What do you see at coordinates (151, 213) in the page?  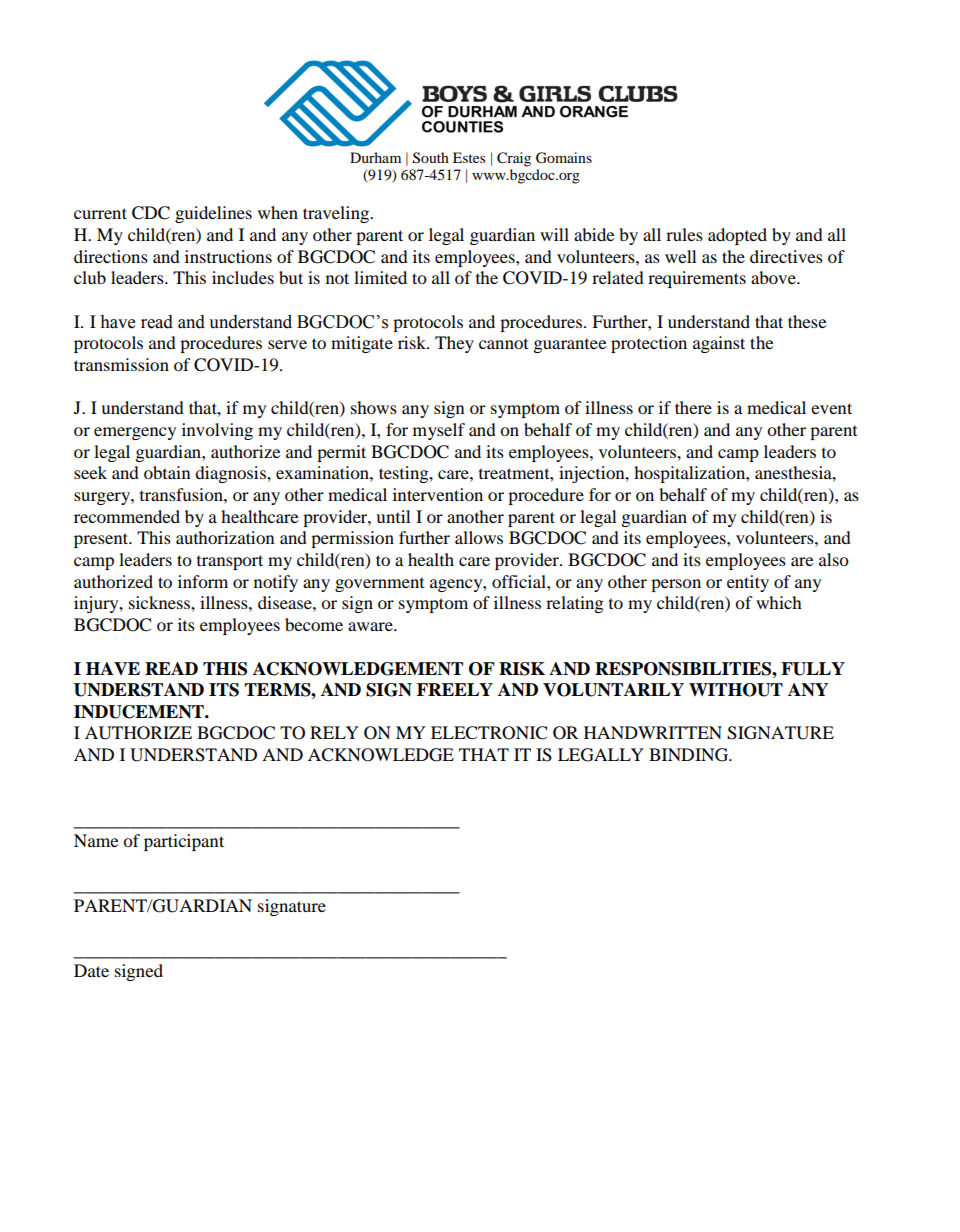 I see `CDC` at bounding box center [151, 213].
